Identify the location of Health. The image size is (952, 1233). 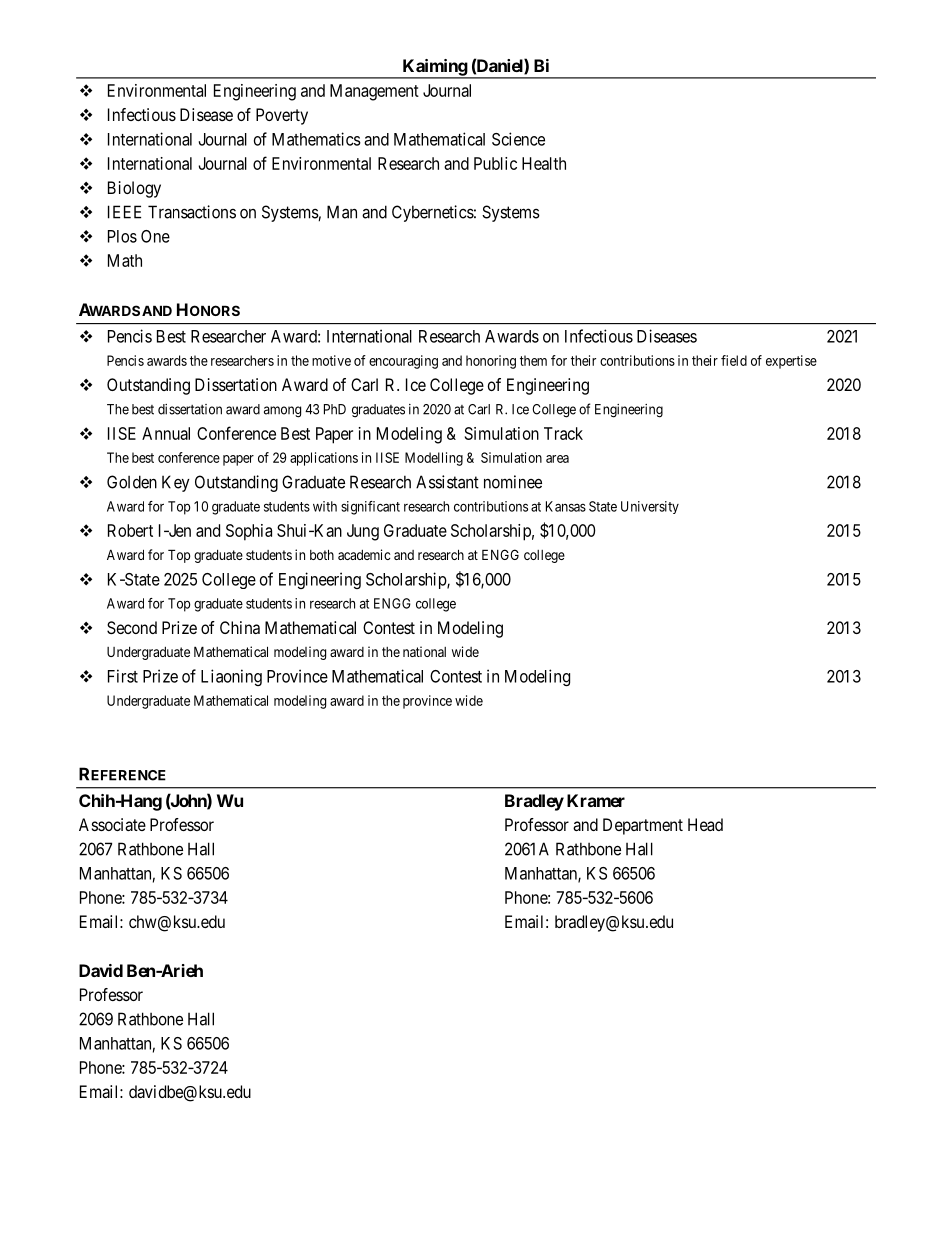
(544, 163).
